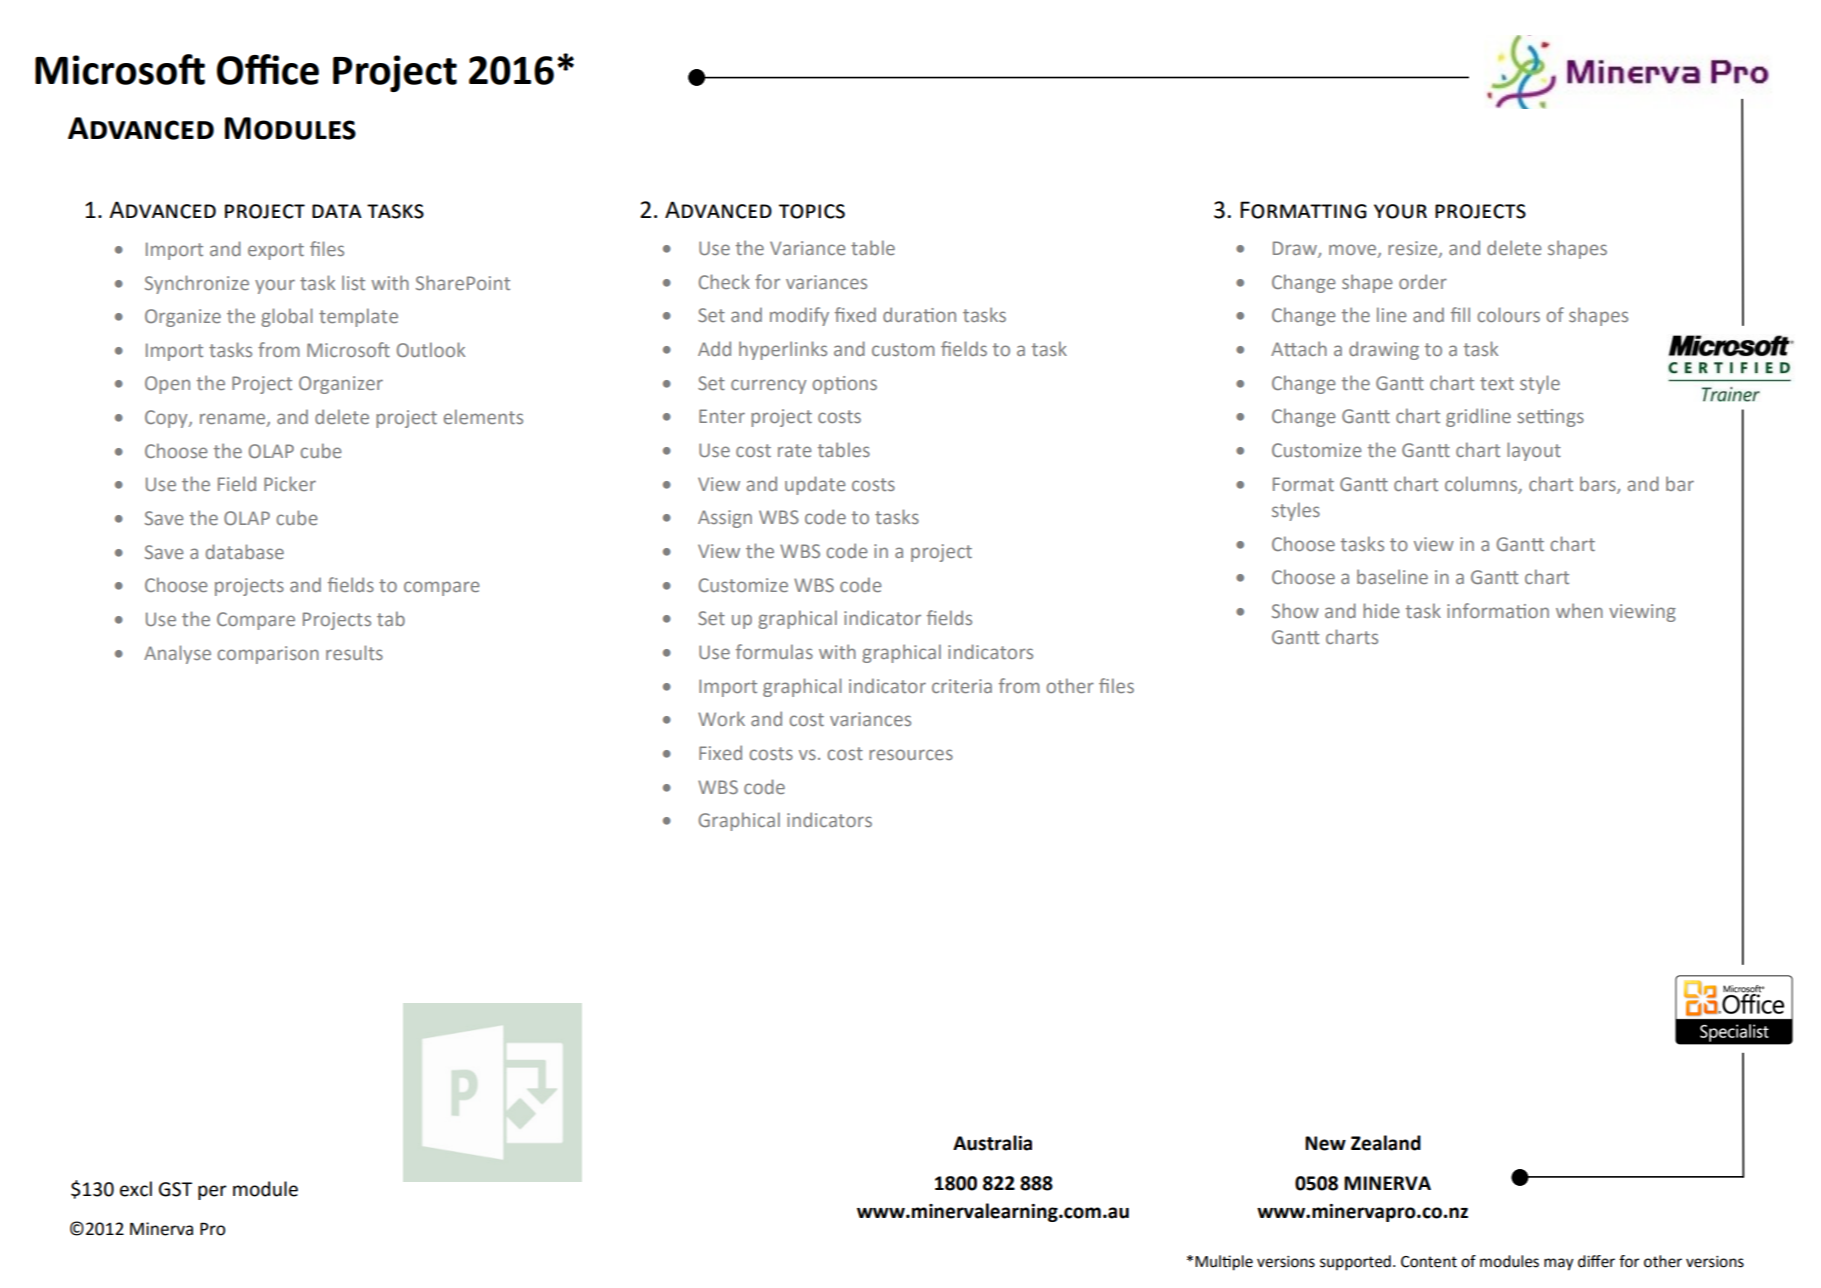 This document has height=1288, width=1821. Describe the element at coordinates (1534, 451) in the document. I see `layout` at that location.
